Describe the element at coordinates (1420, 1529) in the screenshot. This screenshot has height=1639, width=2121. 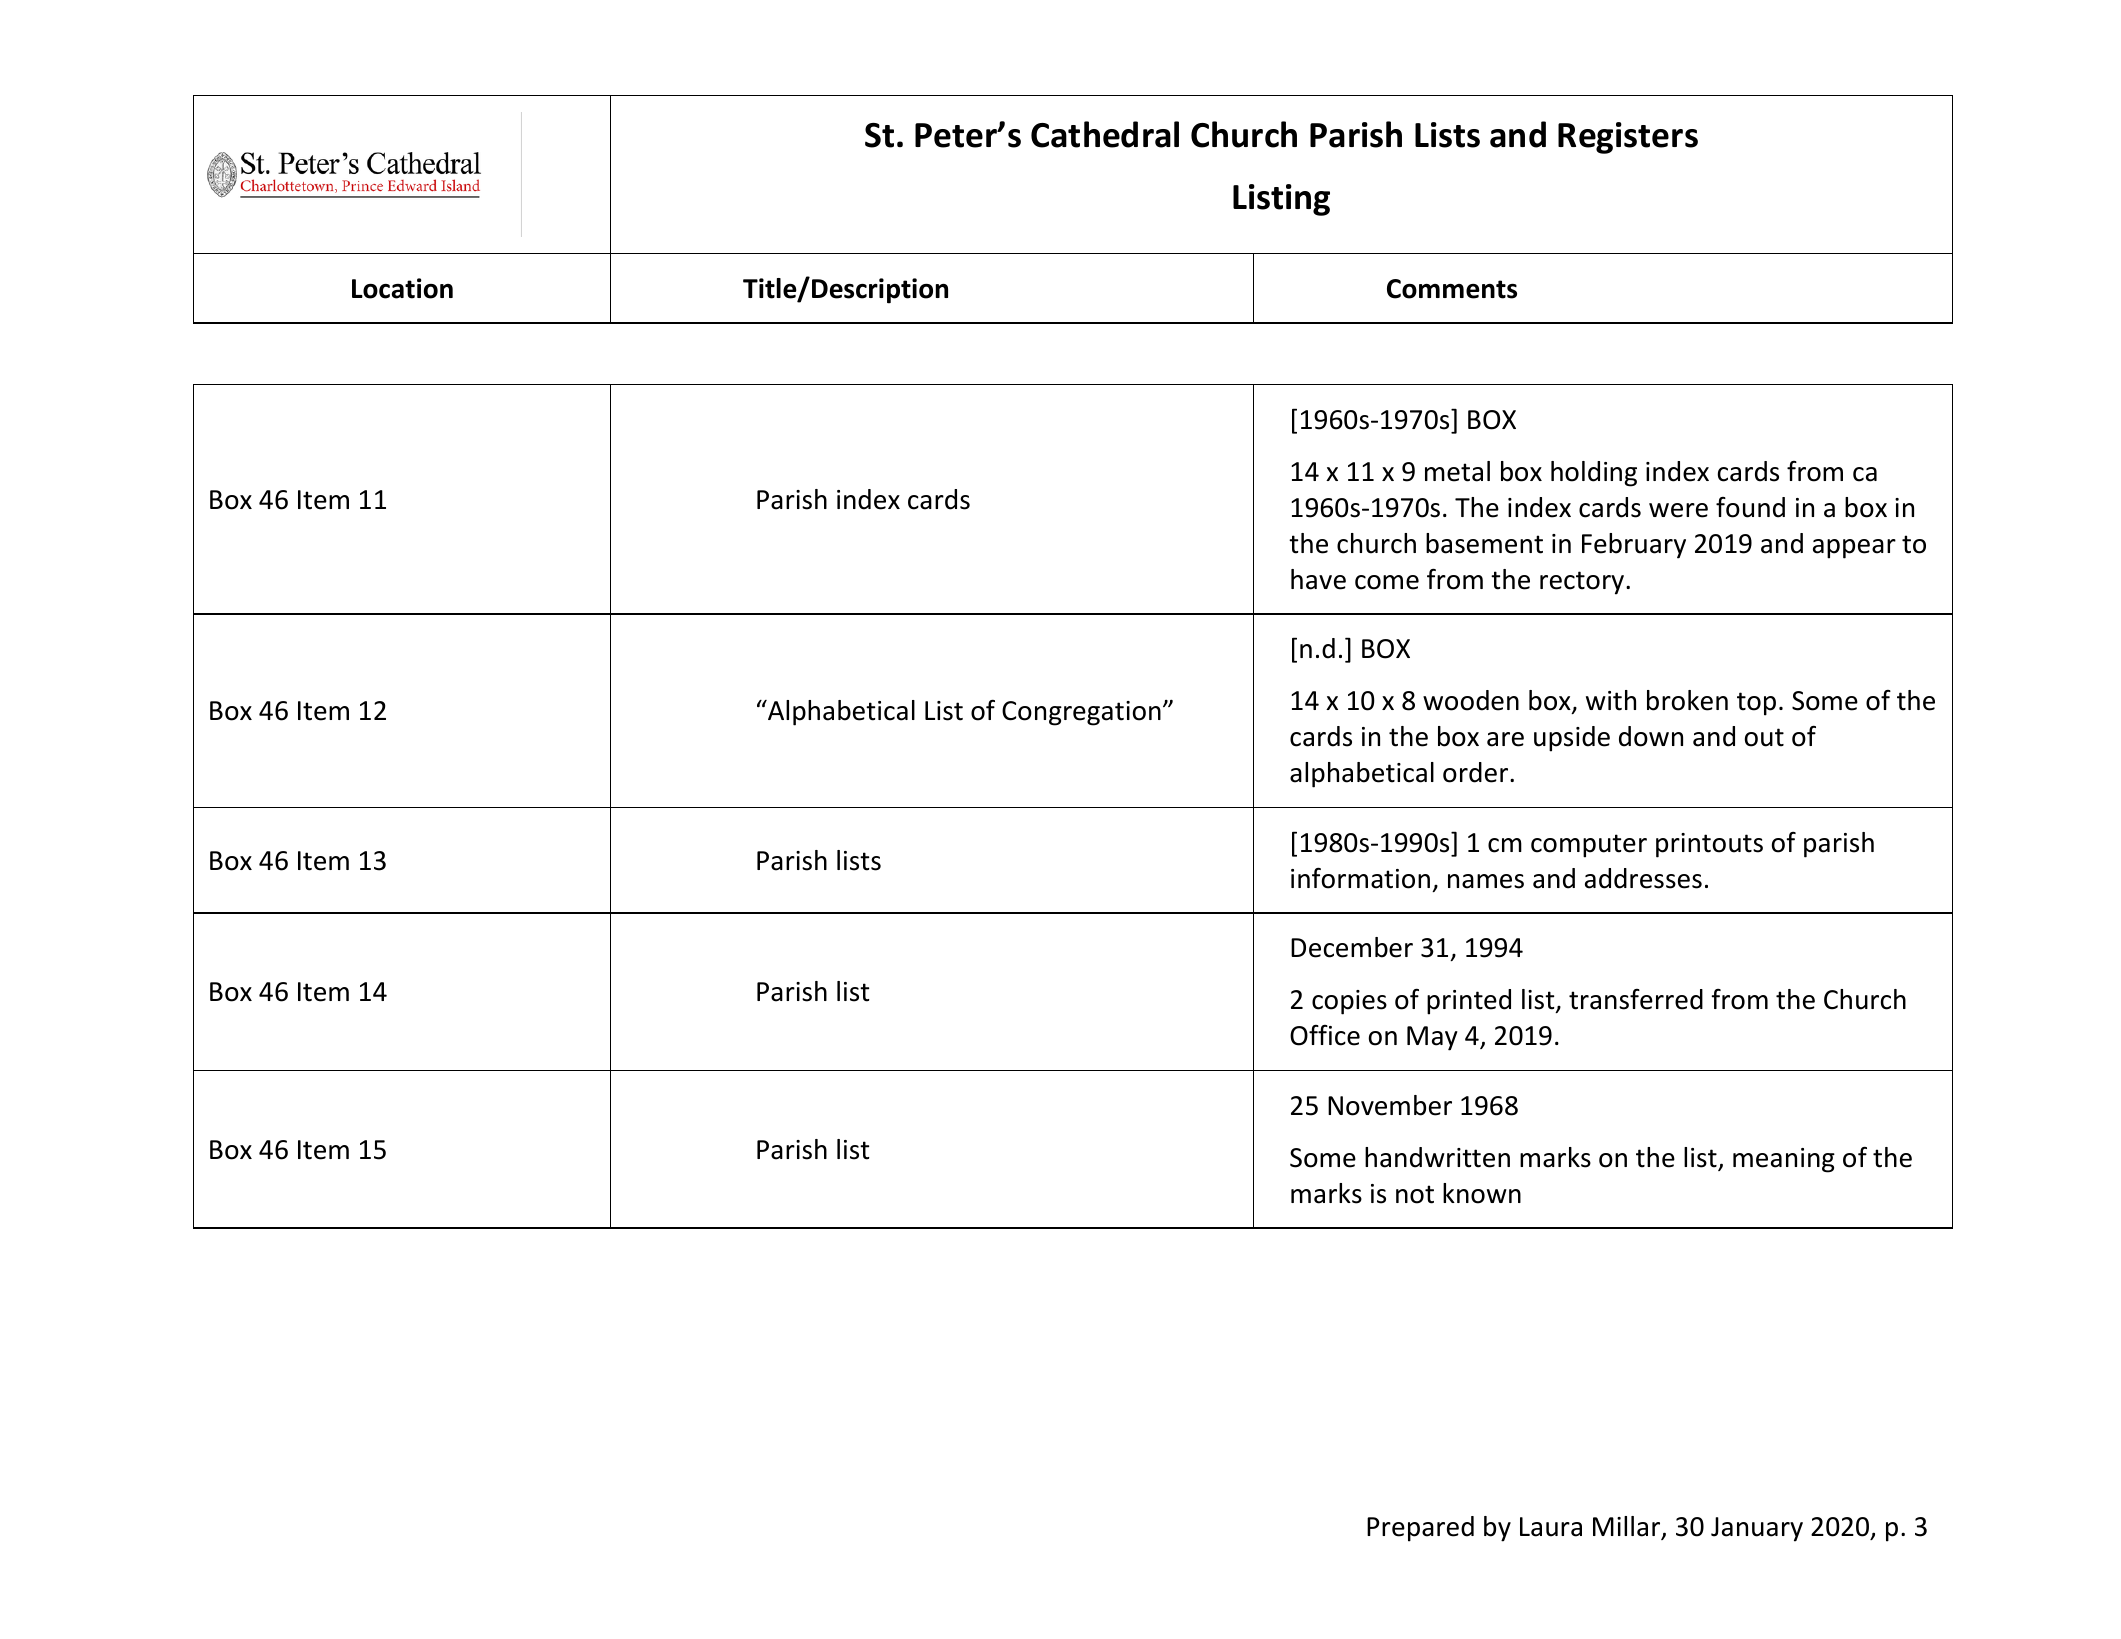
I see `Prepared` at that location.
